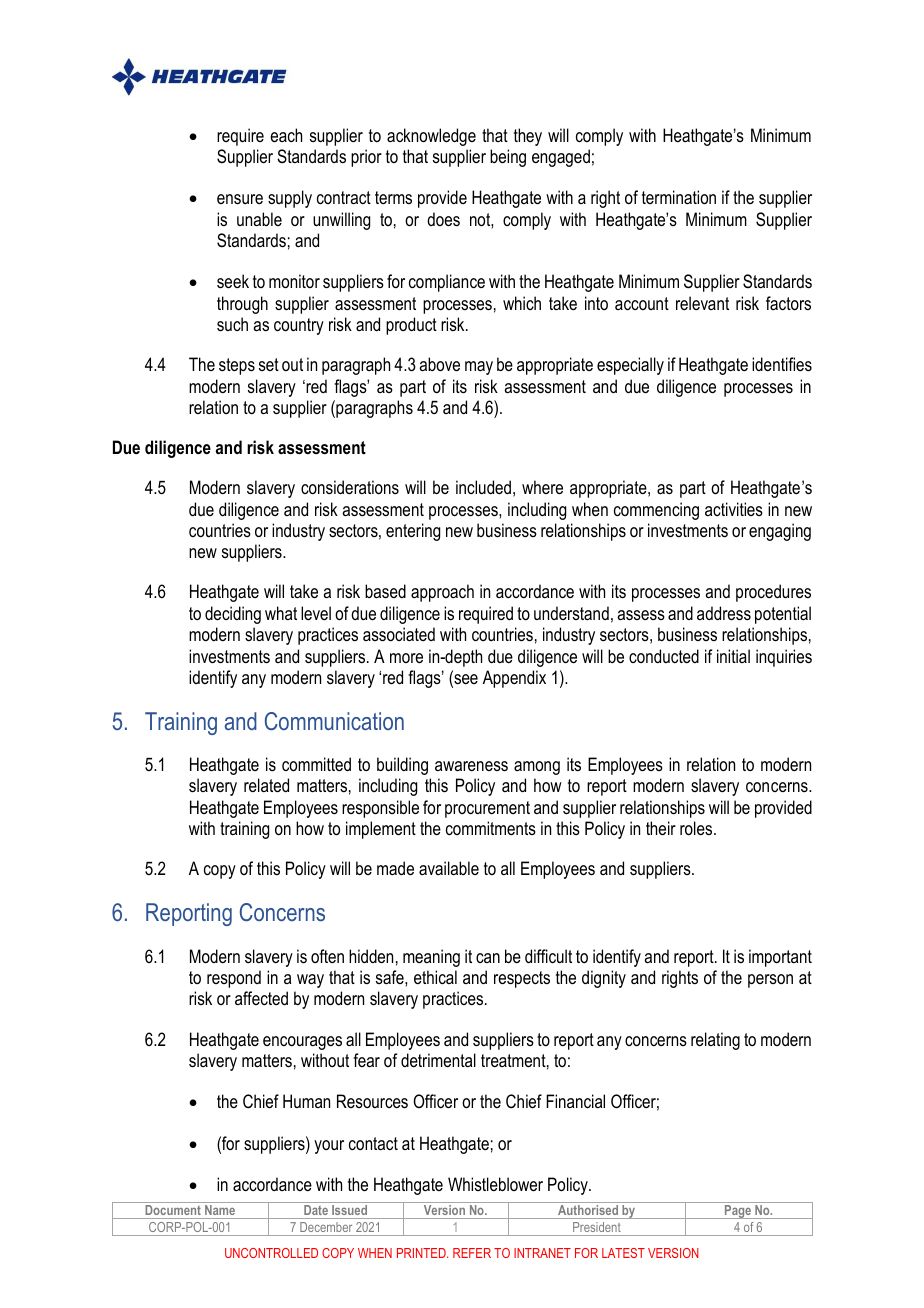  What do you see at coordinates (522, 979) in the screenshot?
I see `respects` at bounding box center [522, 979].
